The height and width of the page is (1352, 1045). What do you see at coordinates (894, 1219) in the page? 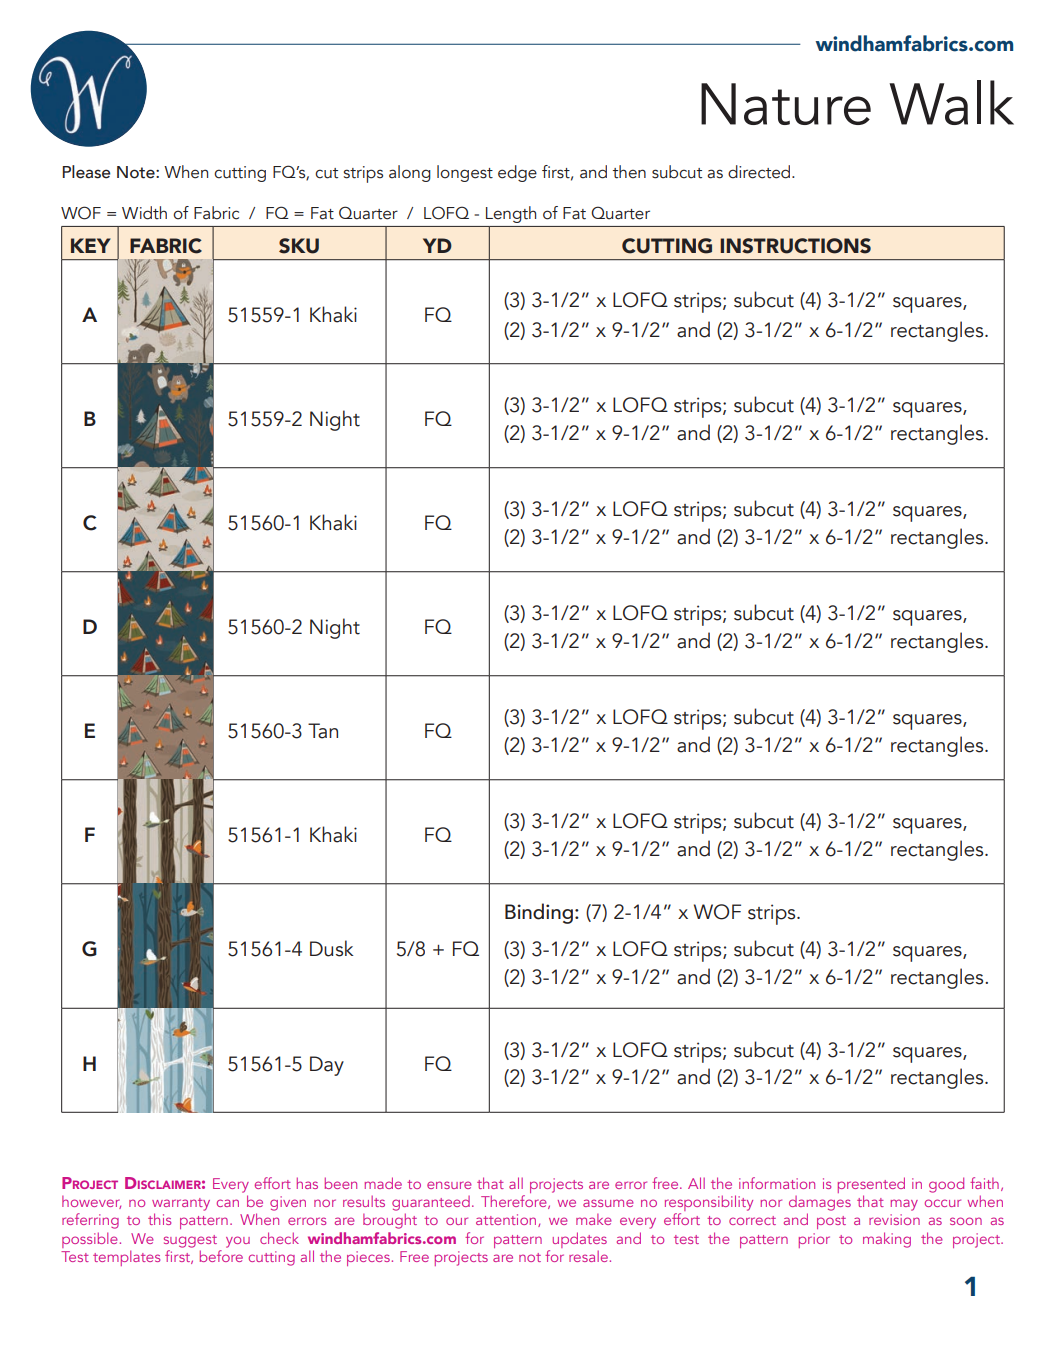
I see `revision` at bounding box center [894, 1219].
